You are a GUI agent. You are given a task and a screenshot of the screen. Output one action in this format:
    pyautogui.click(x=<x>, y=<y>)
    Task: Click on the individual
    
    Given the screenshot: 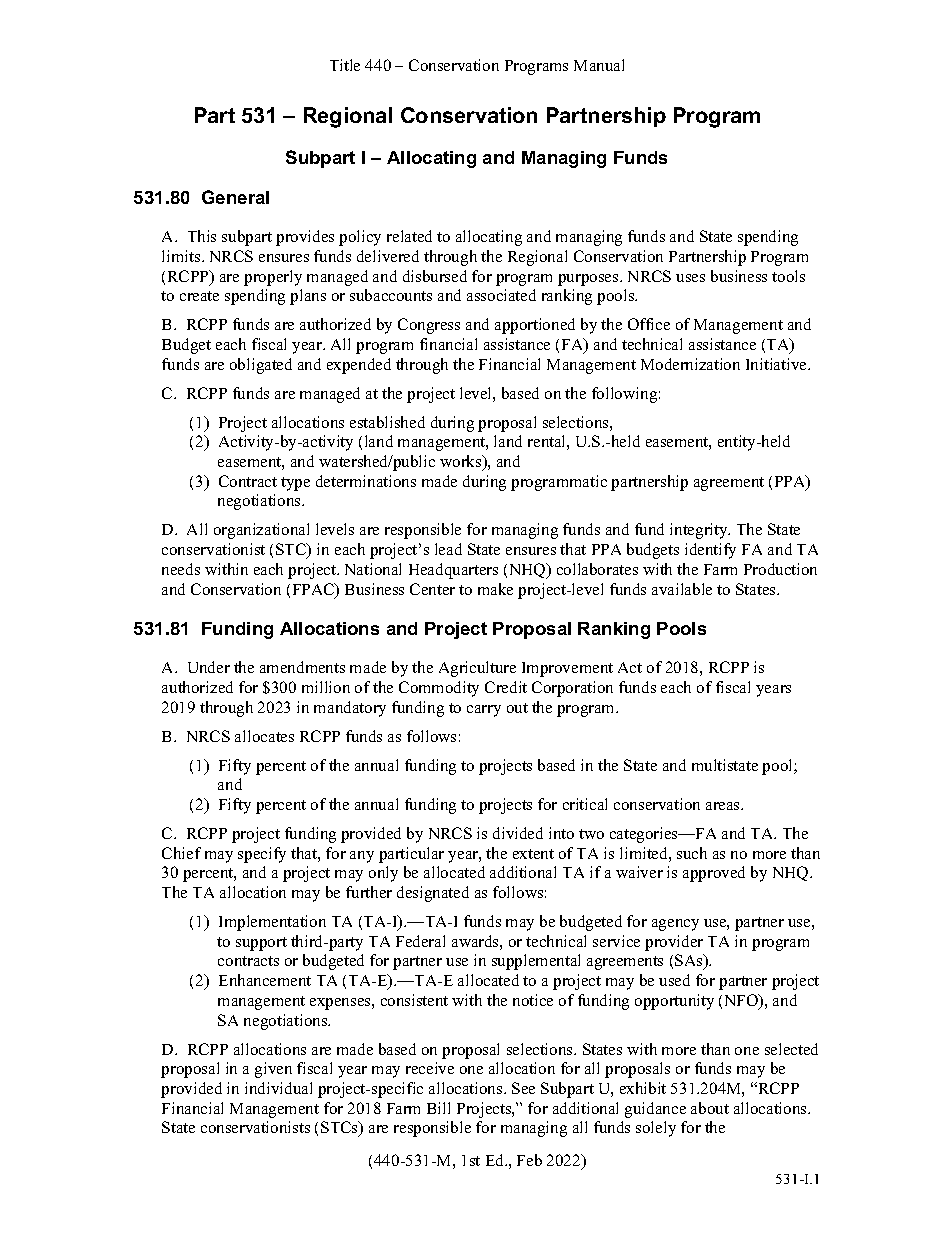 What is the action you would take?
    pyautogui.click(x=278, y=1088)
